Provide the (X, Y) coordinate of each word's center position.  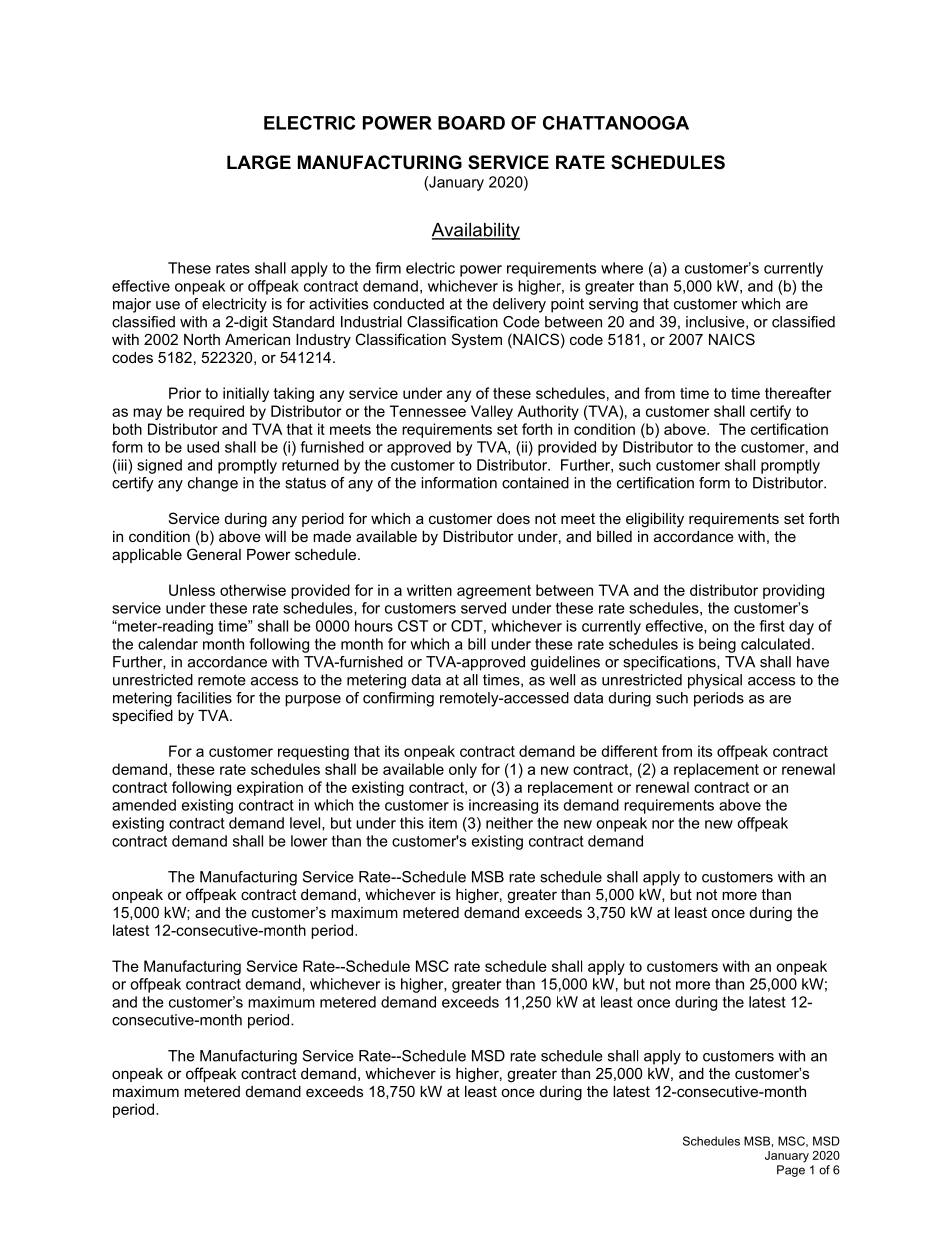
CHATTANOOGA (616, 123)
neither (509, 823)
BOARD (471, 123)
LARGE (259, 162)
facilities (204, 698)
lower (309, 841)
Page (791, 1171)
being (717, 645)
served (483, 608)
